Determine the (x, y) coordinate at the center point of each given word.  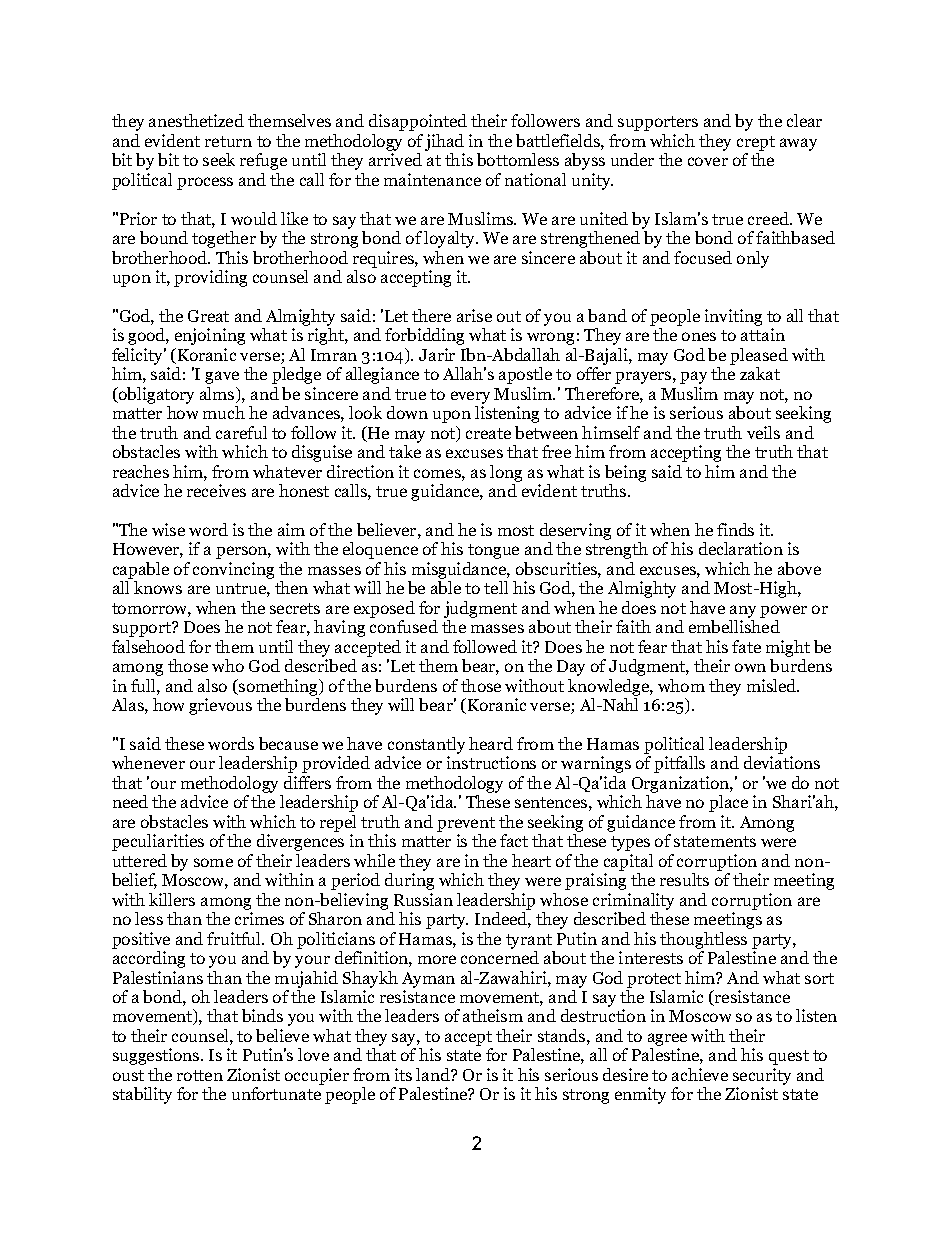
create (488, 433)
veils (763, 432)
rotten (200, 1075)
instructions (491, 762)
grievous (220, 706)
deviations (782, 762)
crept (756, 143)
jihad (444, 142)
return (228, 141)
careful (241, 432)
